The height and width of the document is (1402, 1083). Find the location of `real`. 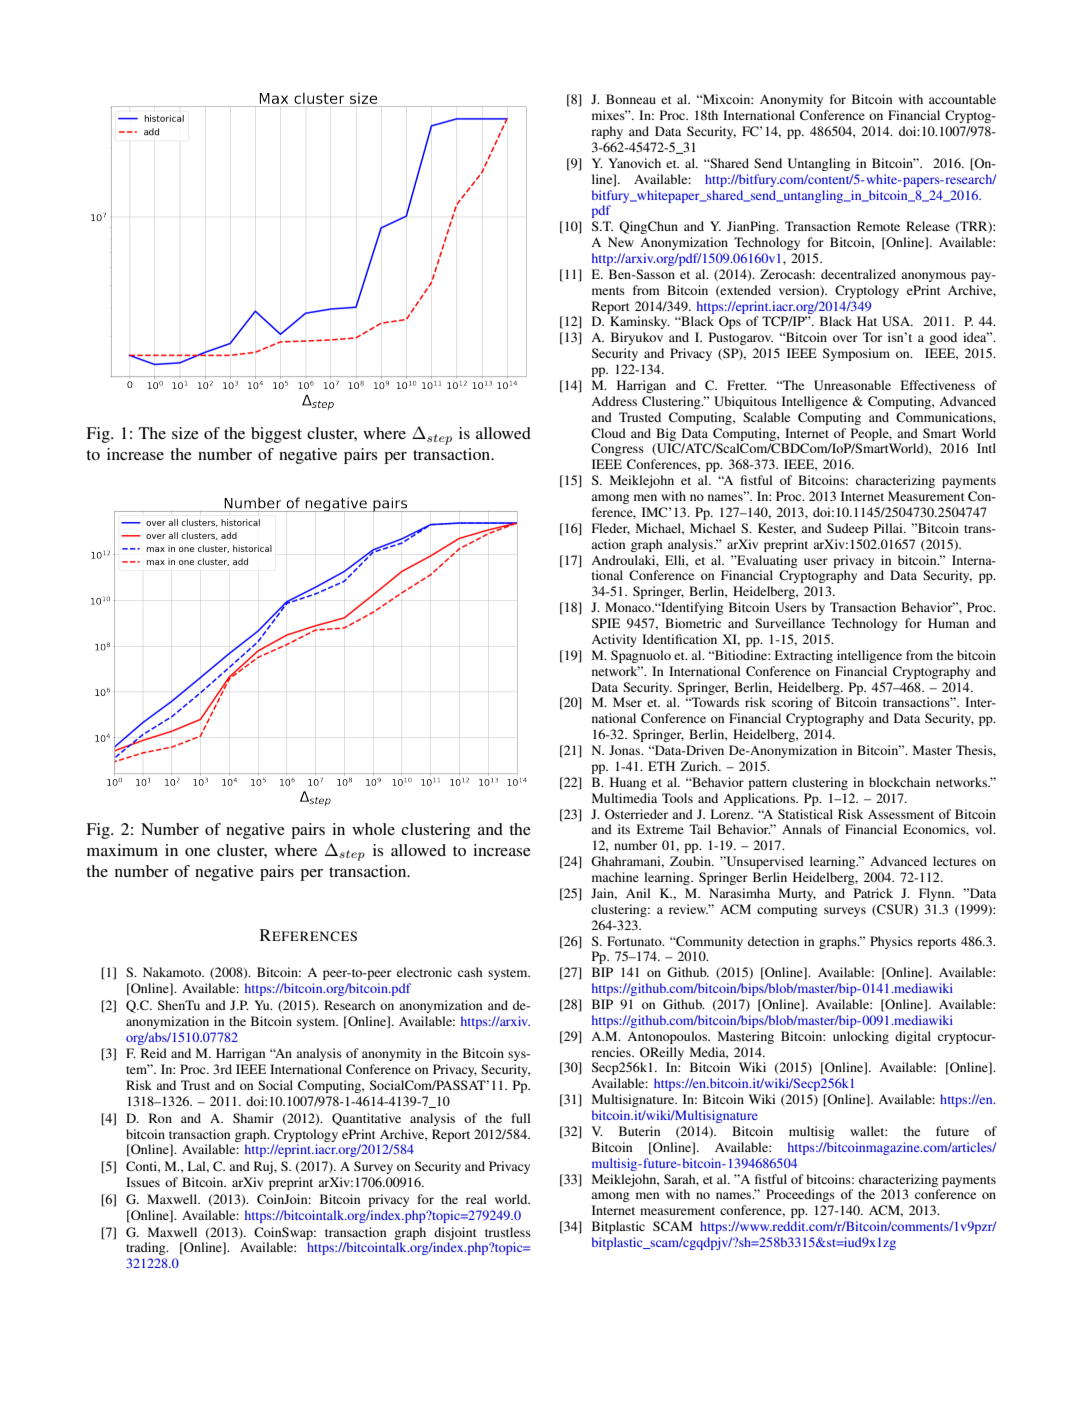

real is located at coordinates (476, 1199).
